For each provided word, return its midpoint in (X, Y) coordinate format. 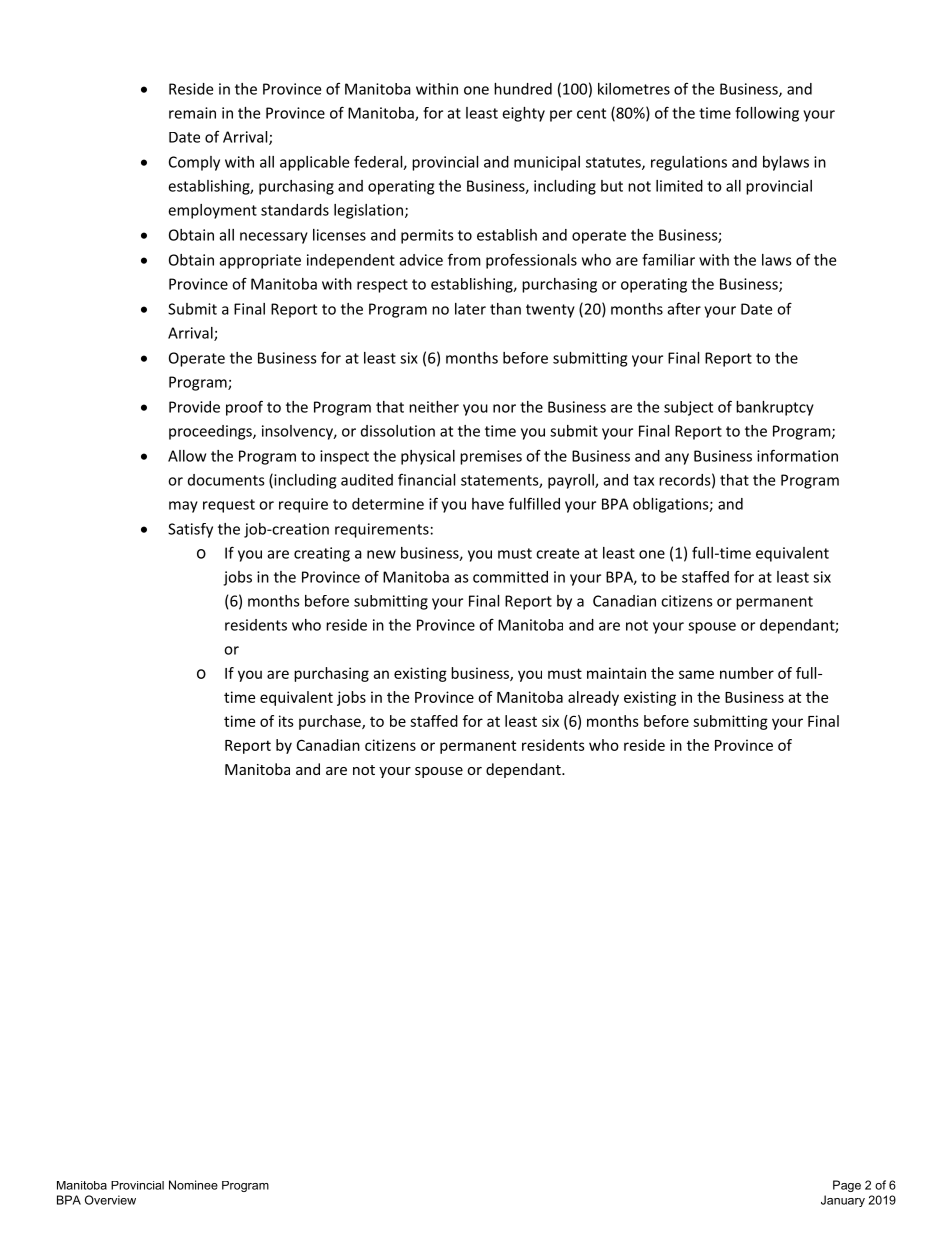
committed (510, 577)
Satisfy (190, 530)
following (767, 114)
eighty (523, 114)
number (747, 673)
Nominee (193, 1185)
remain (192, 113)
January (843, 1201)
